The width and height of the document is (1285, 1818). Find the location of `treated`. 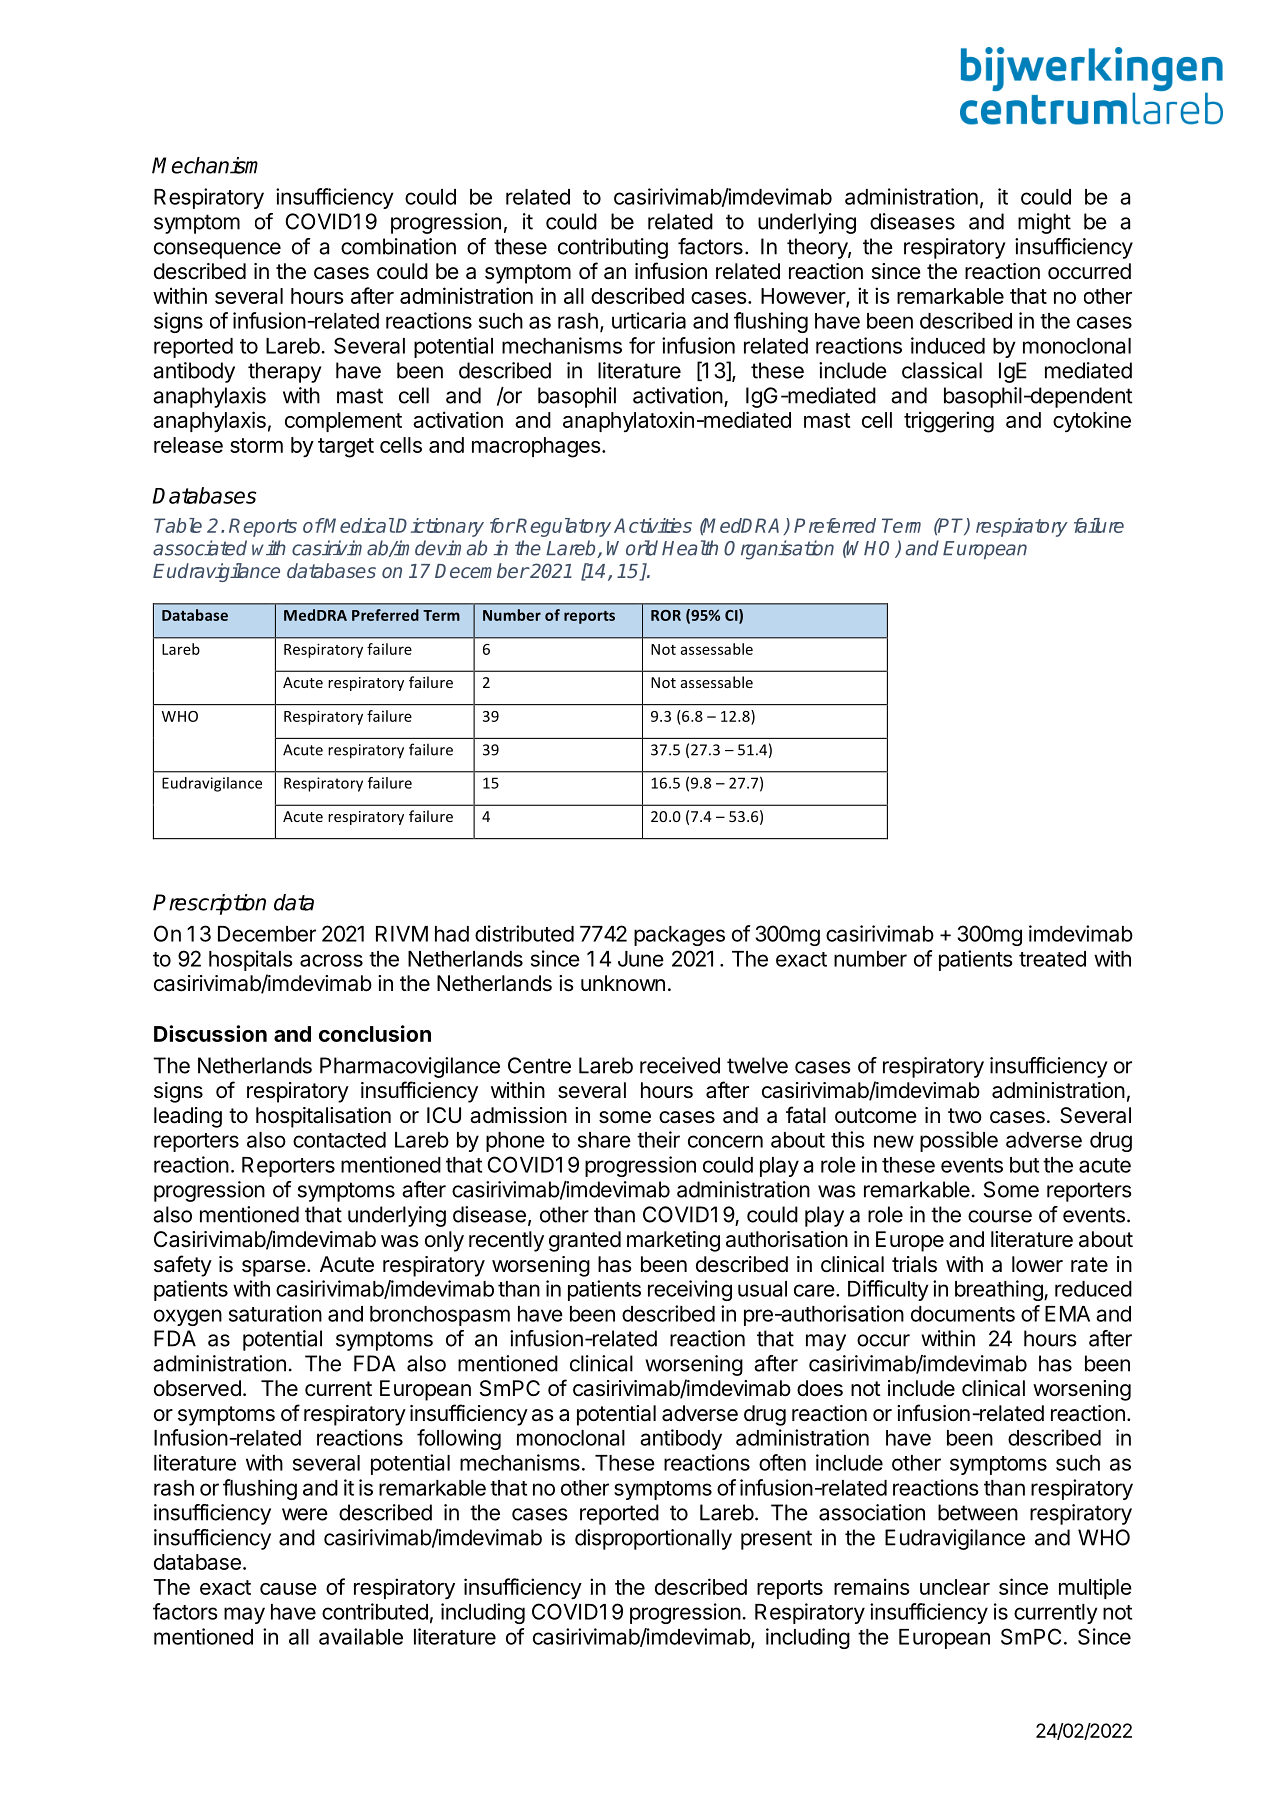

treated is located at coordinates (1052, 959).
